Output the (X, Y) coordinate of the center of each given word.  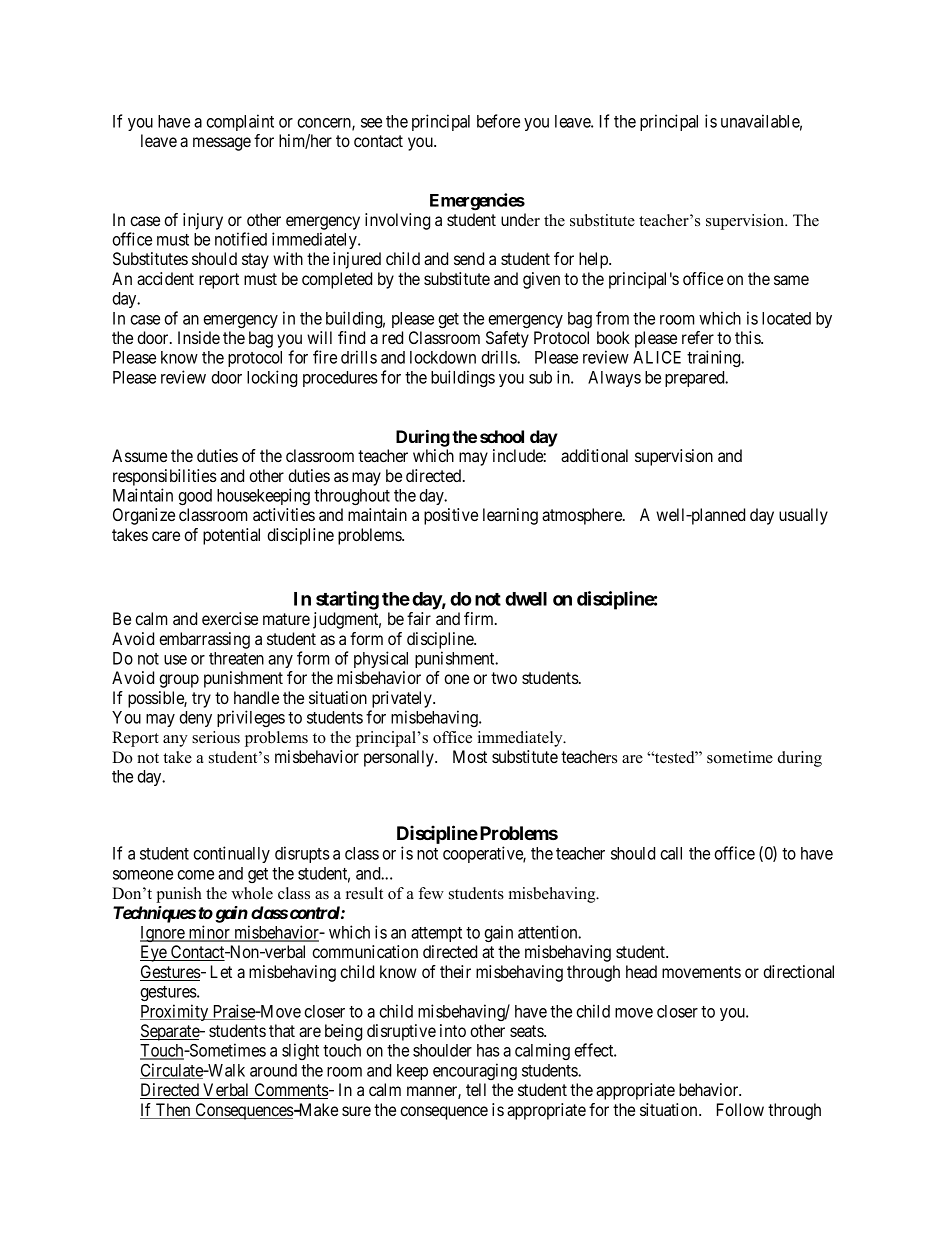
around (273, 1070)
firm (480, 618)
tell (476, 1089)
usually (803, 516)
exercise (230, 618)
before (498, 121)
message (222, 144)
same (791, 280)
